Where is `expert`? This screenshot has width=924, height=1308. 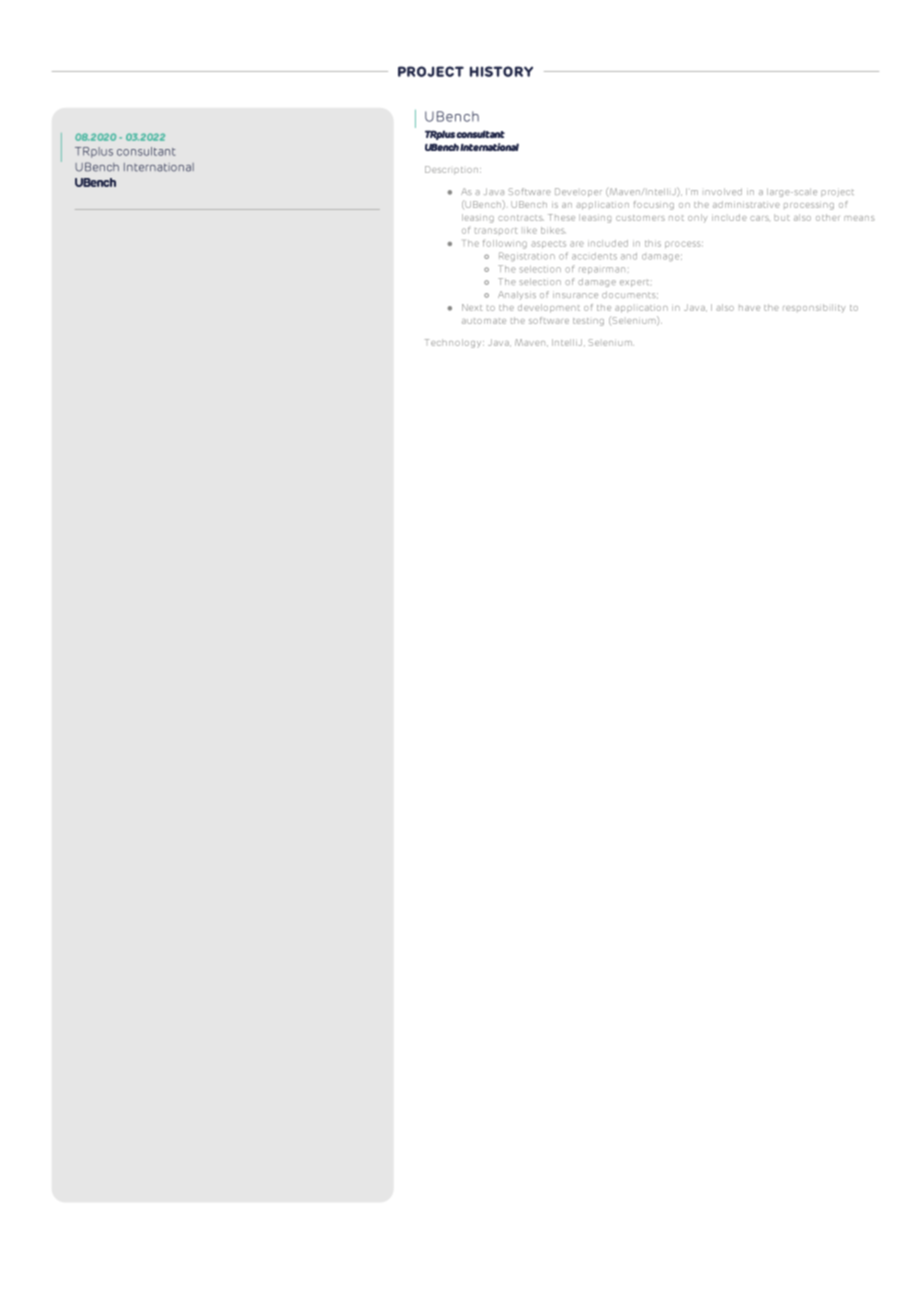
expert is located at coordinates (636, 283).
